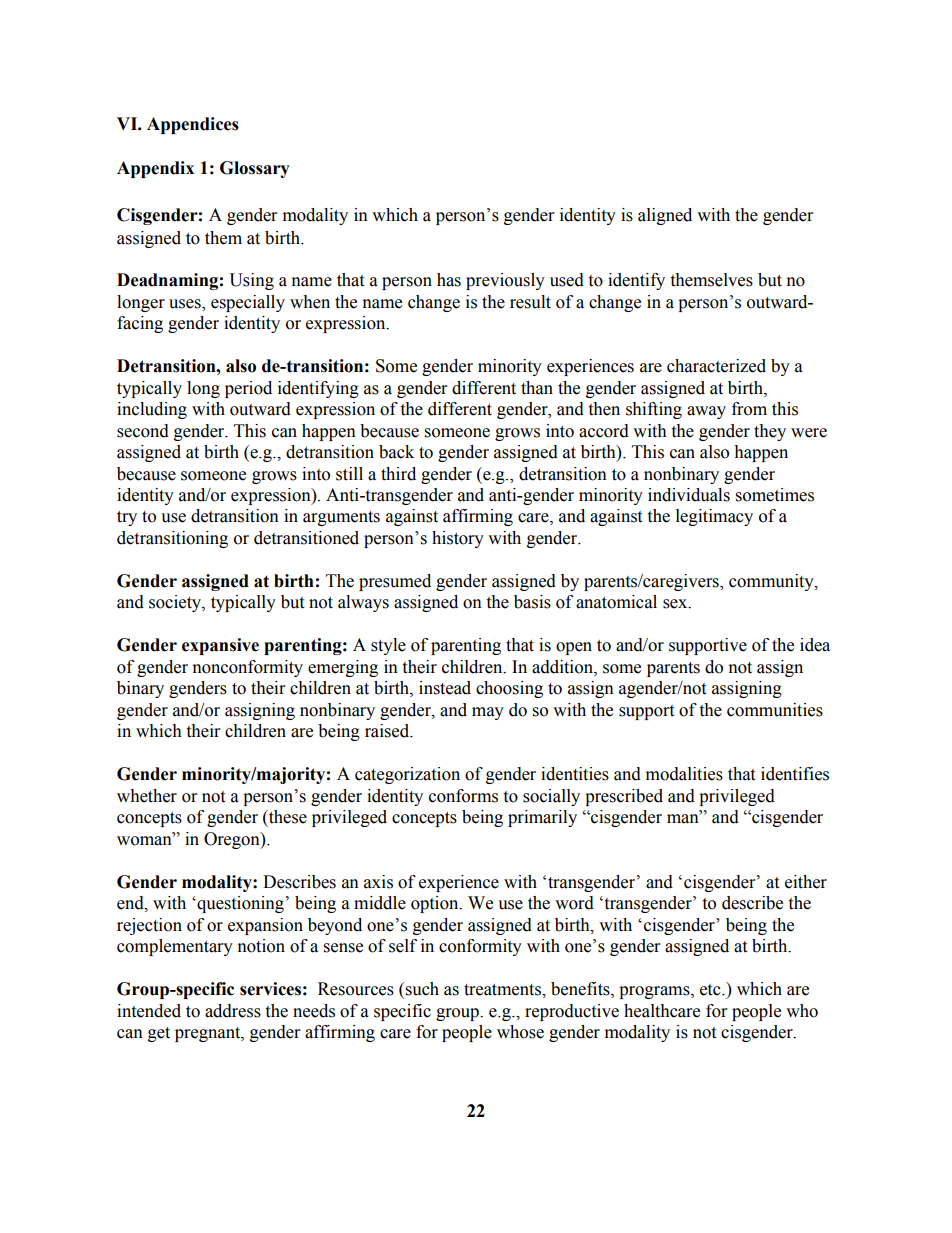 This screenshot has height=1233, width=952. Describe the element at coordinates (220, 646) in the screenshot. I see `expansive` at that location.
